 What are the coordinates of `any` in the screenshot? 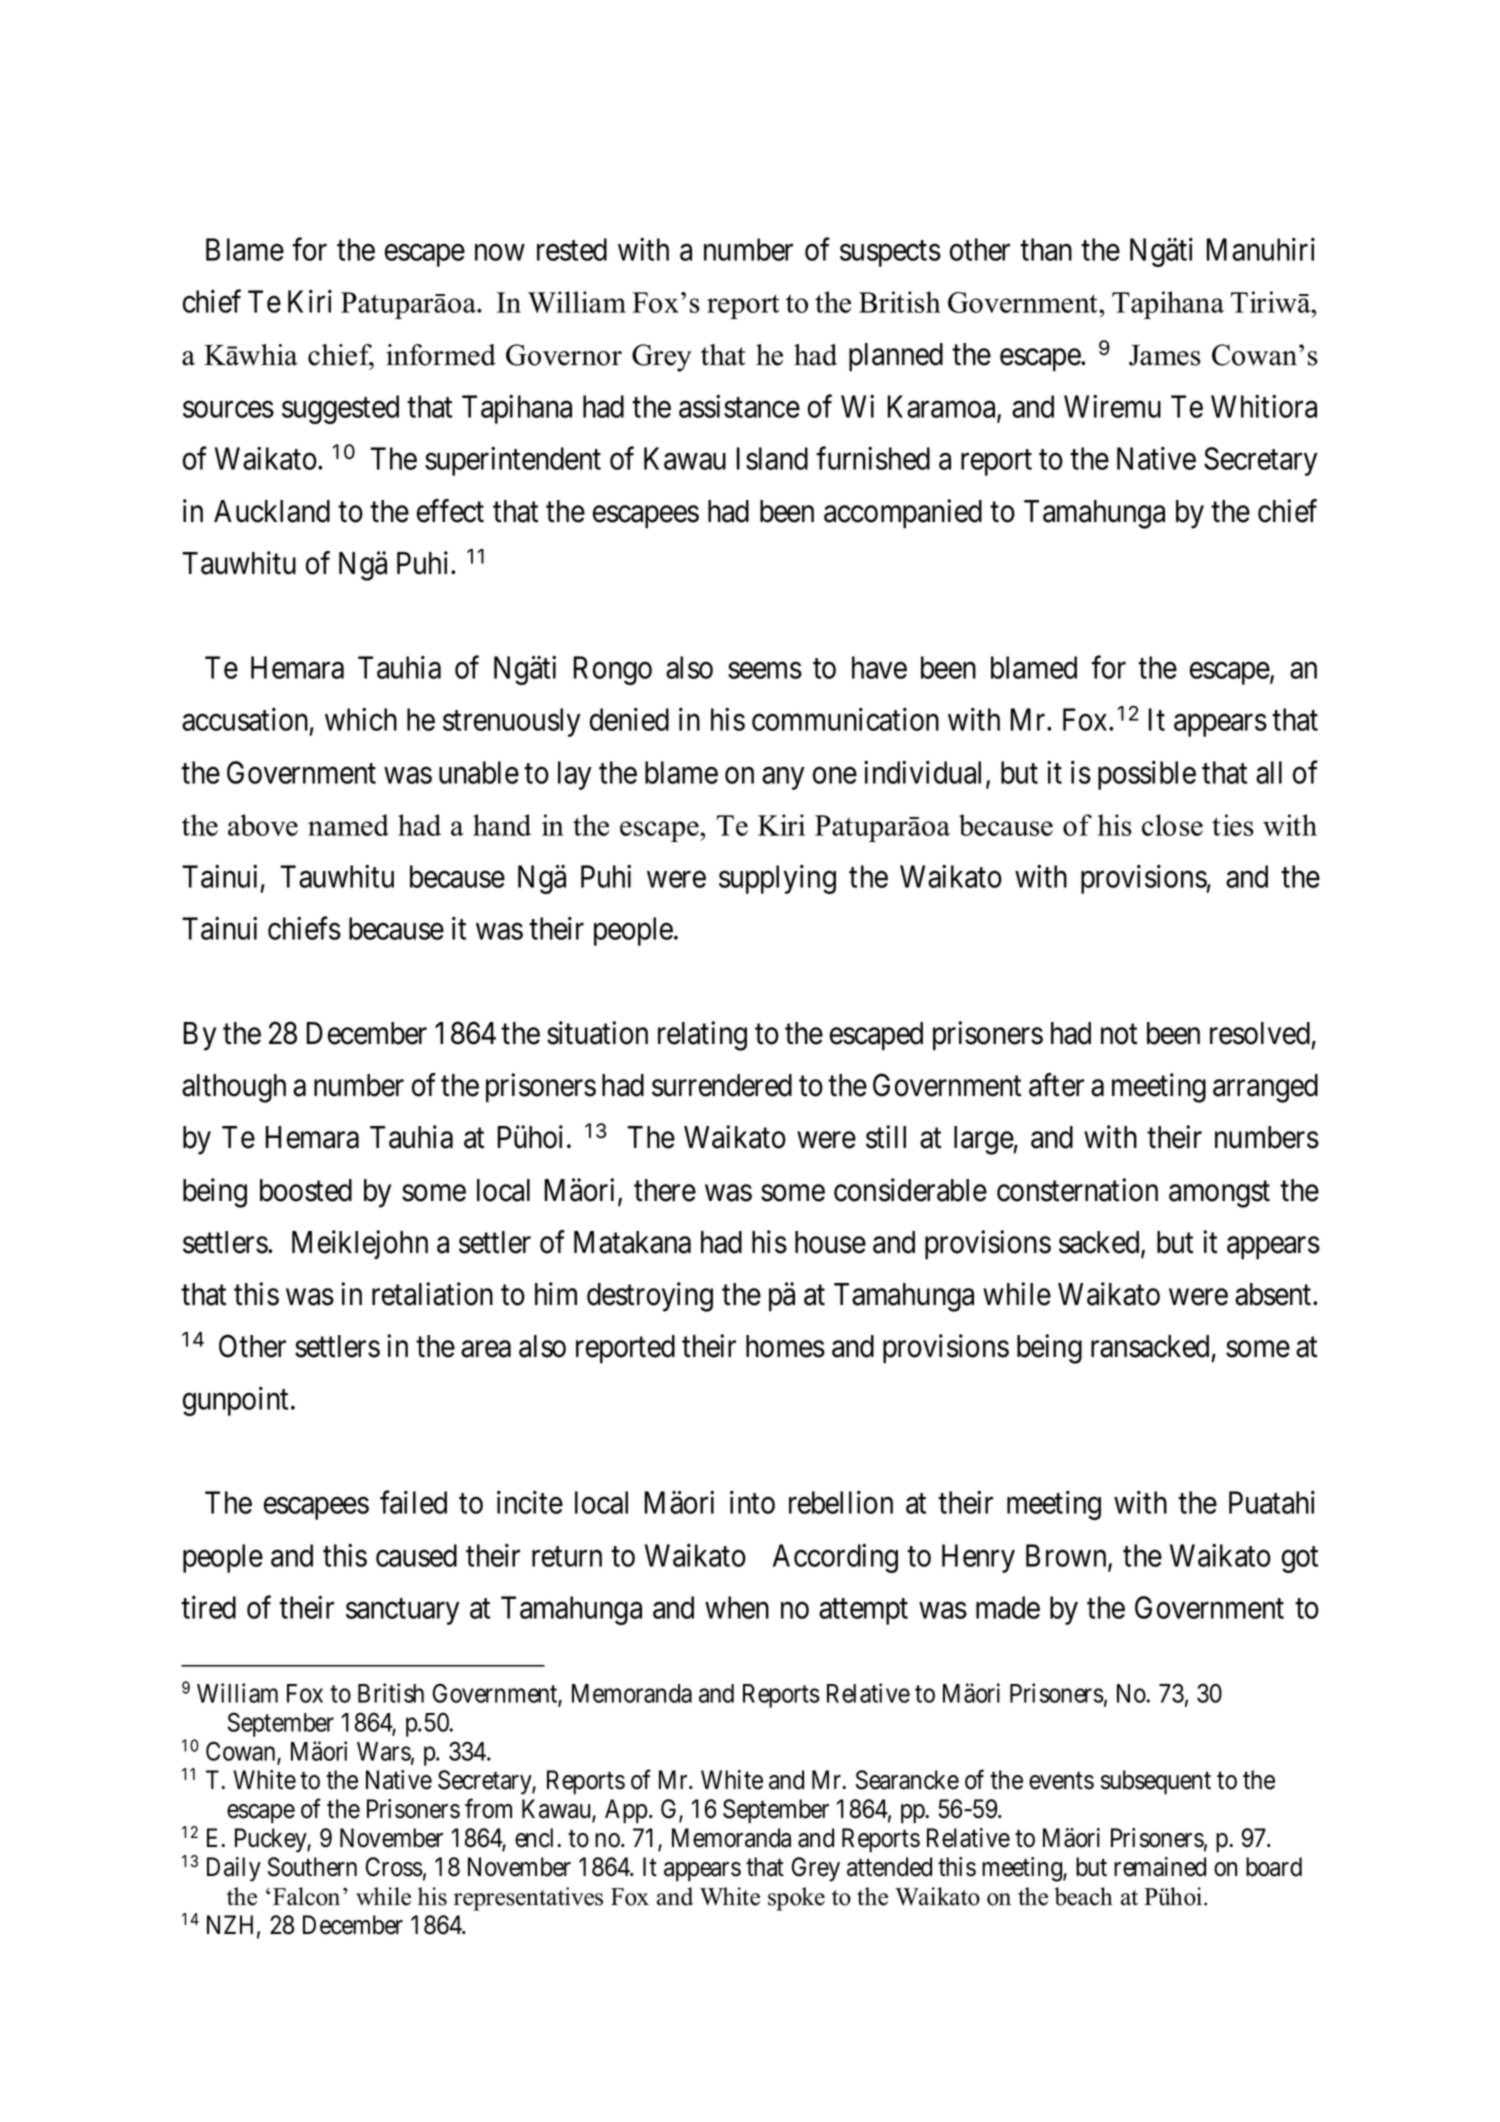 It's located at (783, 778).
